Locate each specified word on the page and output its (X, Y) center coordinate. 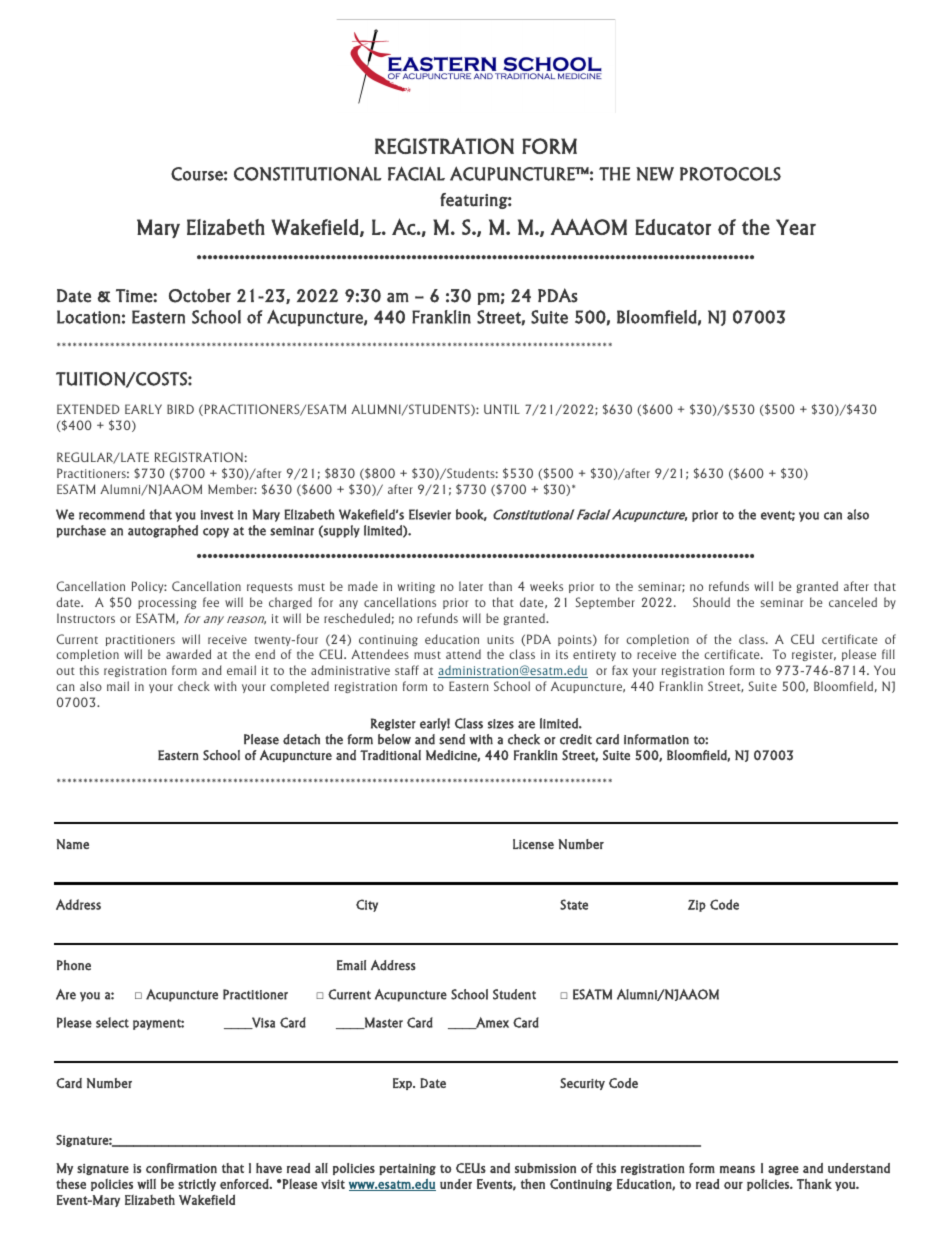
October (200, 295)
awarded (188, 654)
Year (796, 227)
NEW (655, 174)
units (500, 639)
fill (888, 654)
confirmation (181, 1168)
